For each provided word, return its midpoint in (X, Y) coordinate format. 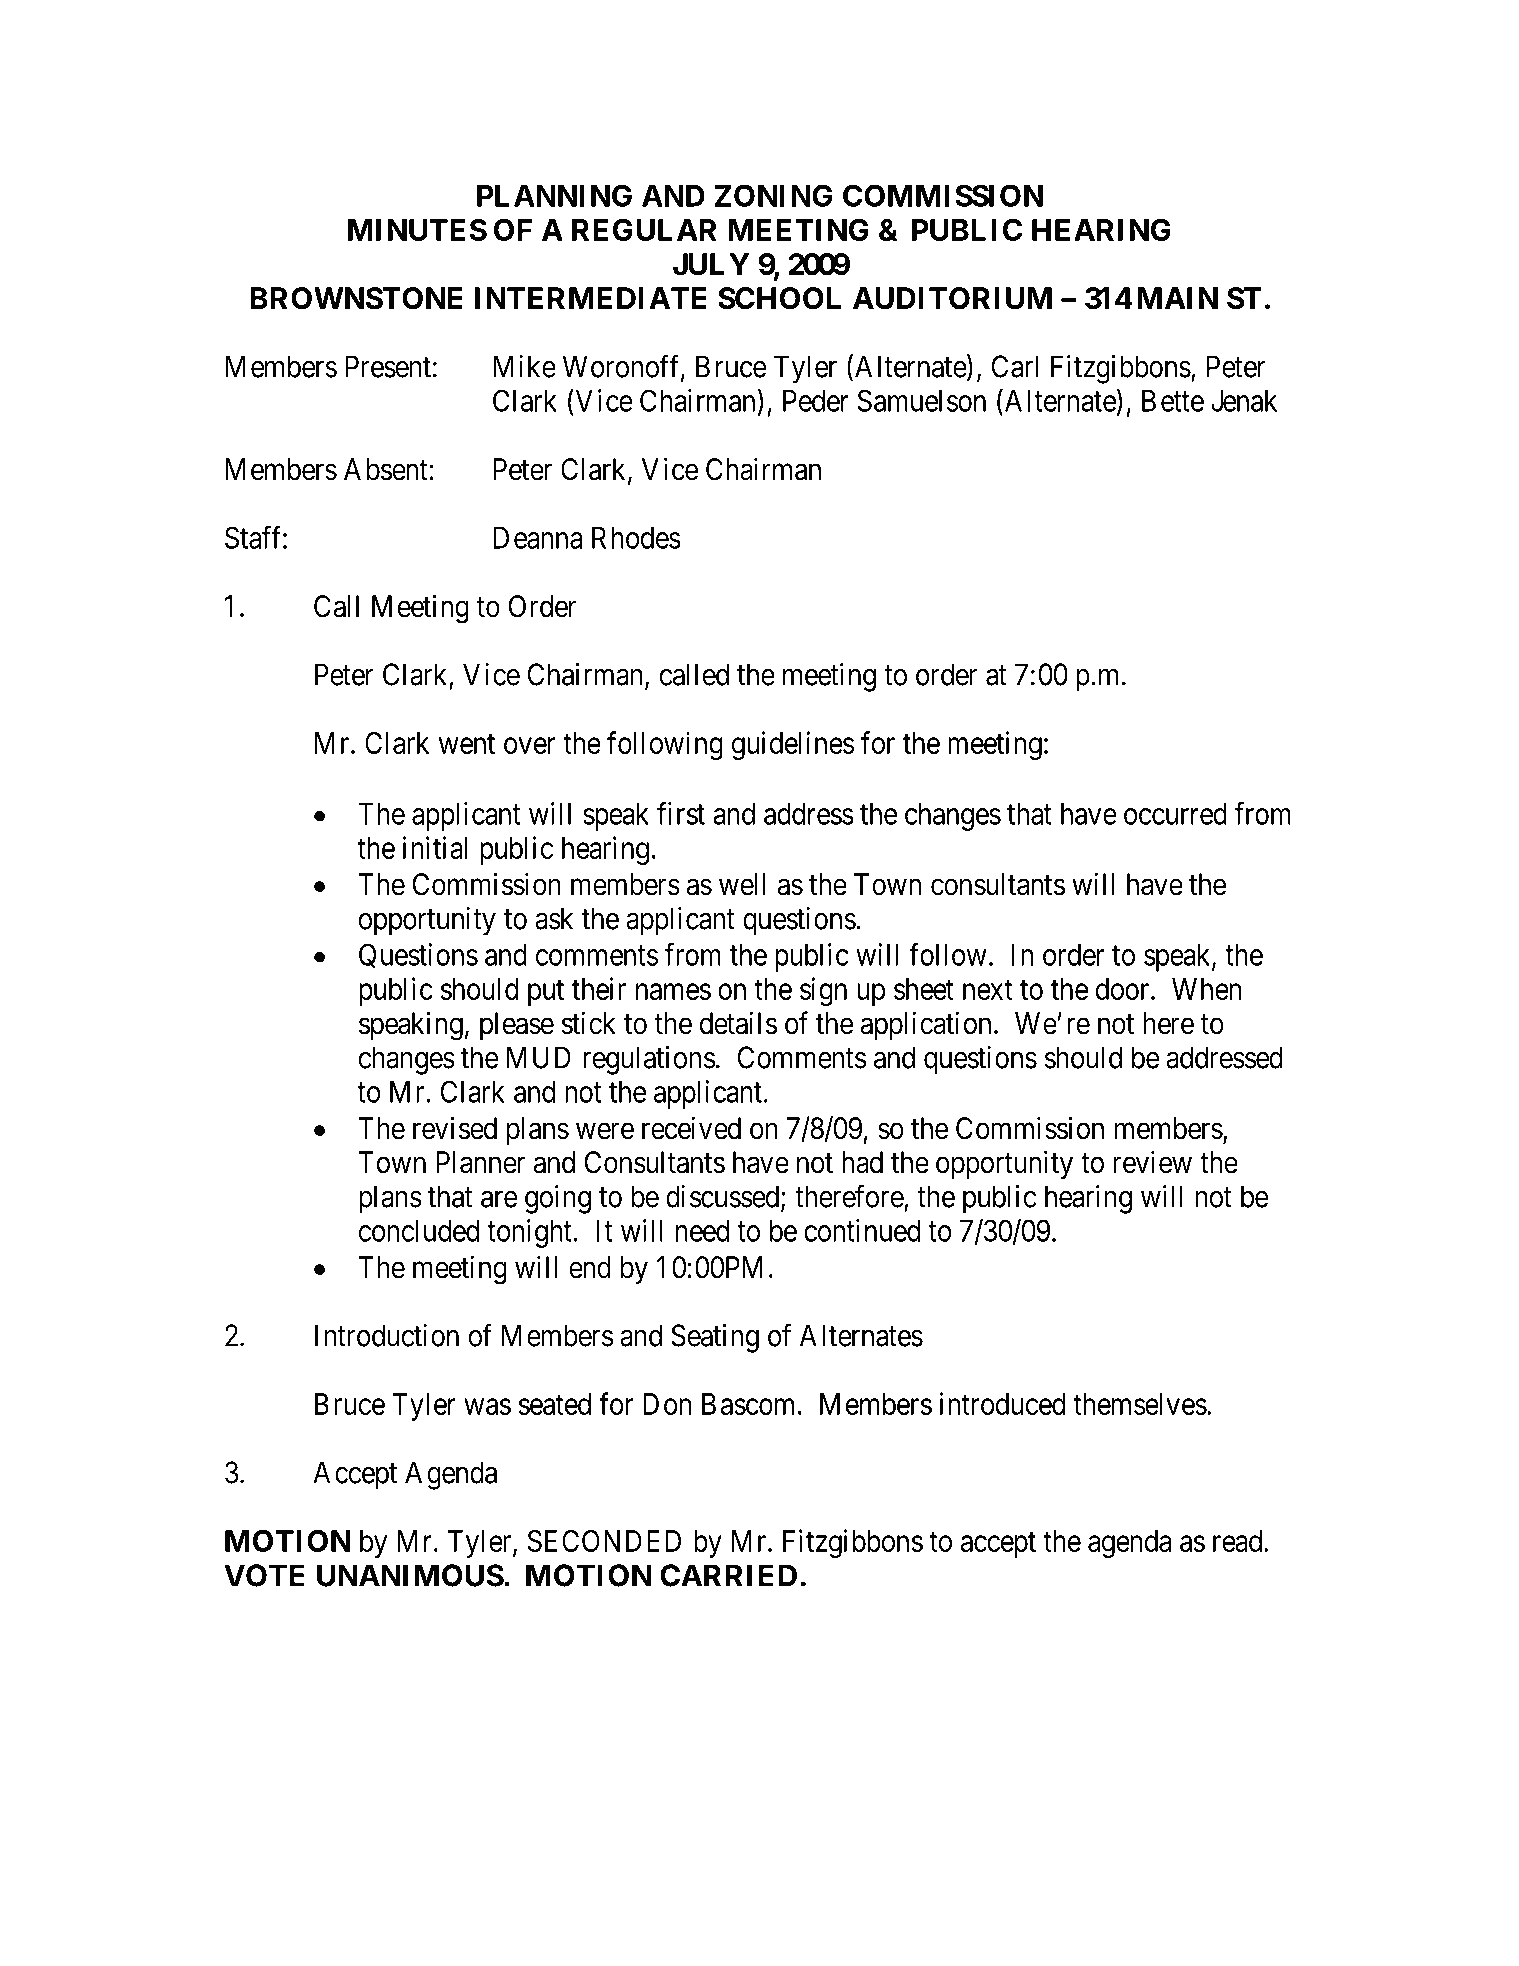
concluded (419, 1231)
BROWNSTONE (357, 298)
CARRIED (728, 1575)
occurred (1175, 814)
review (1152, 1162)
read (1239, 1541)
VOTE (264, 1575)
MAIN (1177, 298)
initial (435, 847)
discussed (724, 1197)
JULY (711, 264)
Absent (387, 469)
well (742, 884)
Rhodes (636, 538)
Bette (1173, 401)
